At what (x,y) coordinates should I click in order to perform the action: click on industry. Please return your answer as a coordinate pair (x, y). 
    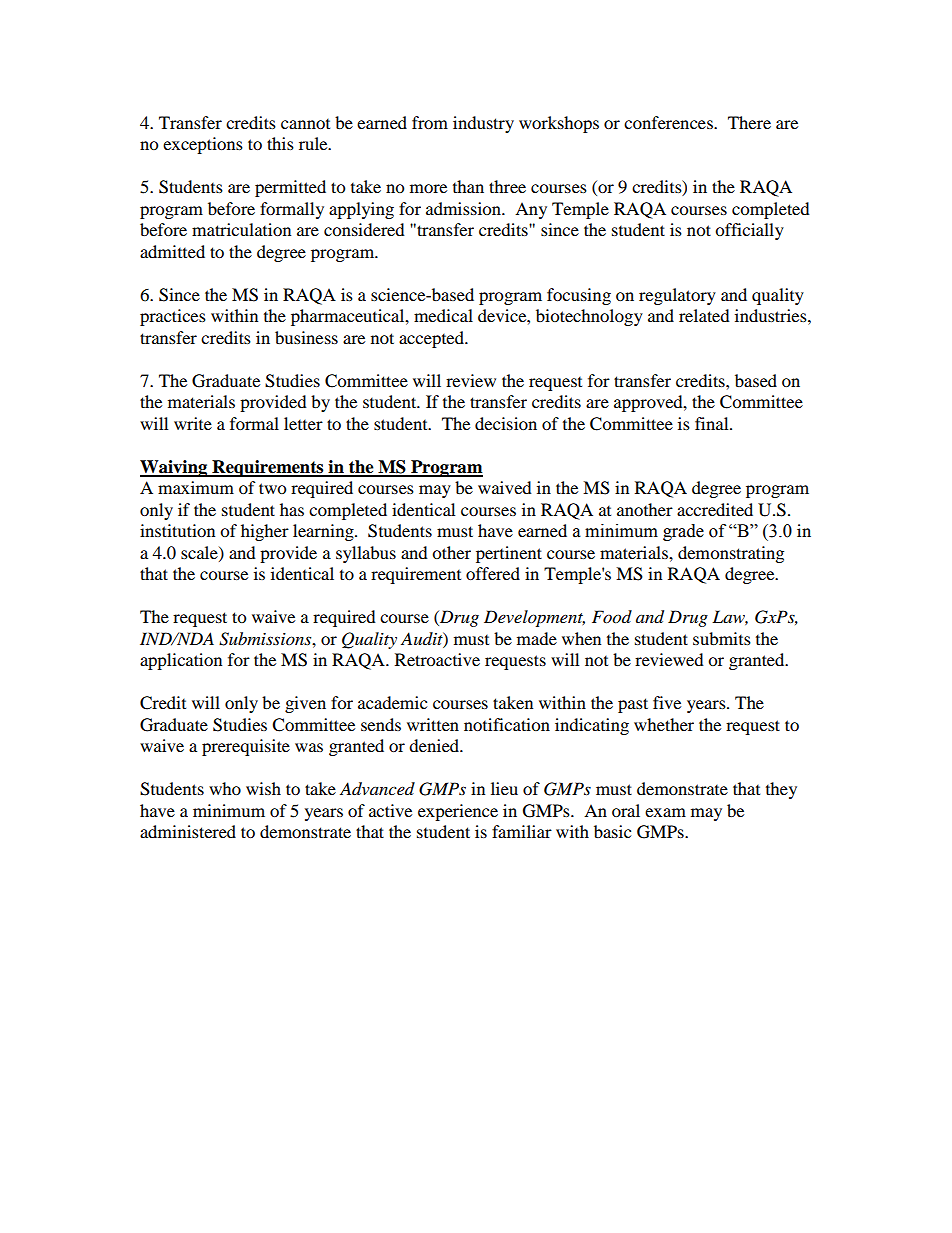
    Looking at the image, I should click on (483, 124).
